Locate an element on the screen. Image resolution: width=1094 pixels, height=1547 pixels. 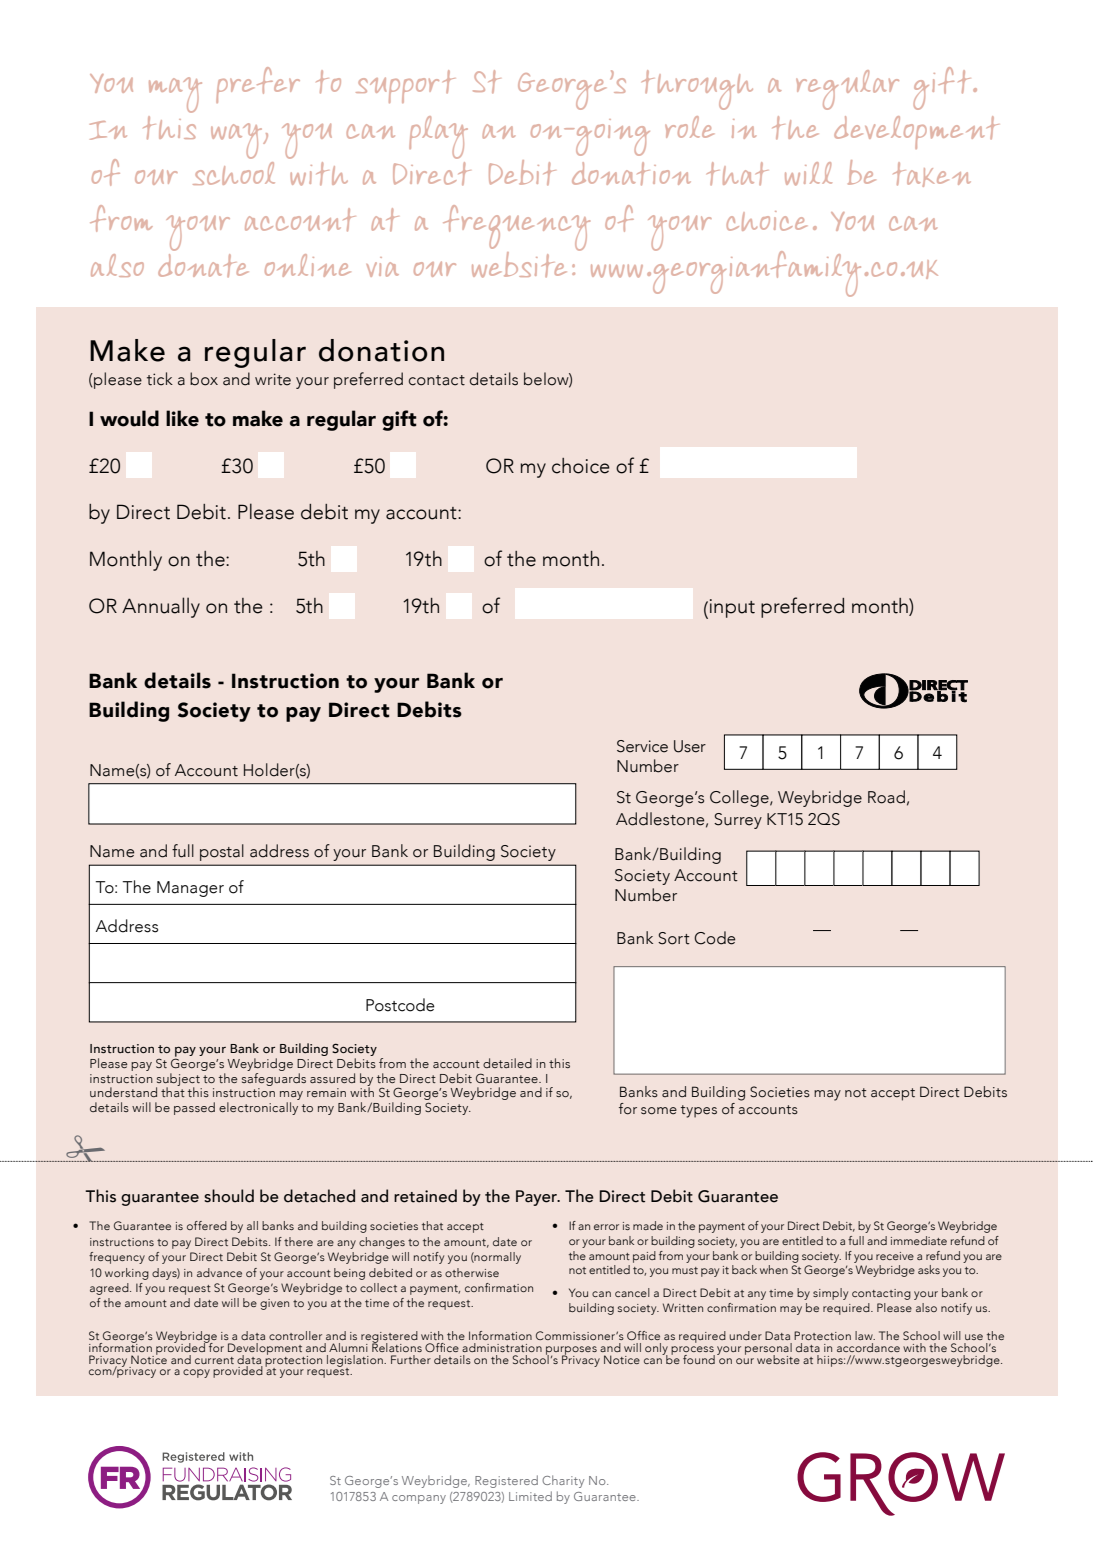
Service is located at coordinates (642, 746).
